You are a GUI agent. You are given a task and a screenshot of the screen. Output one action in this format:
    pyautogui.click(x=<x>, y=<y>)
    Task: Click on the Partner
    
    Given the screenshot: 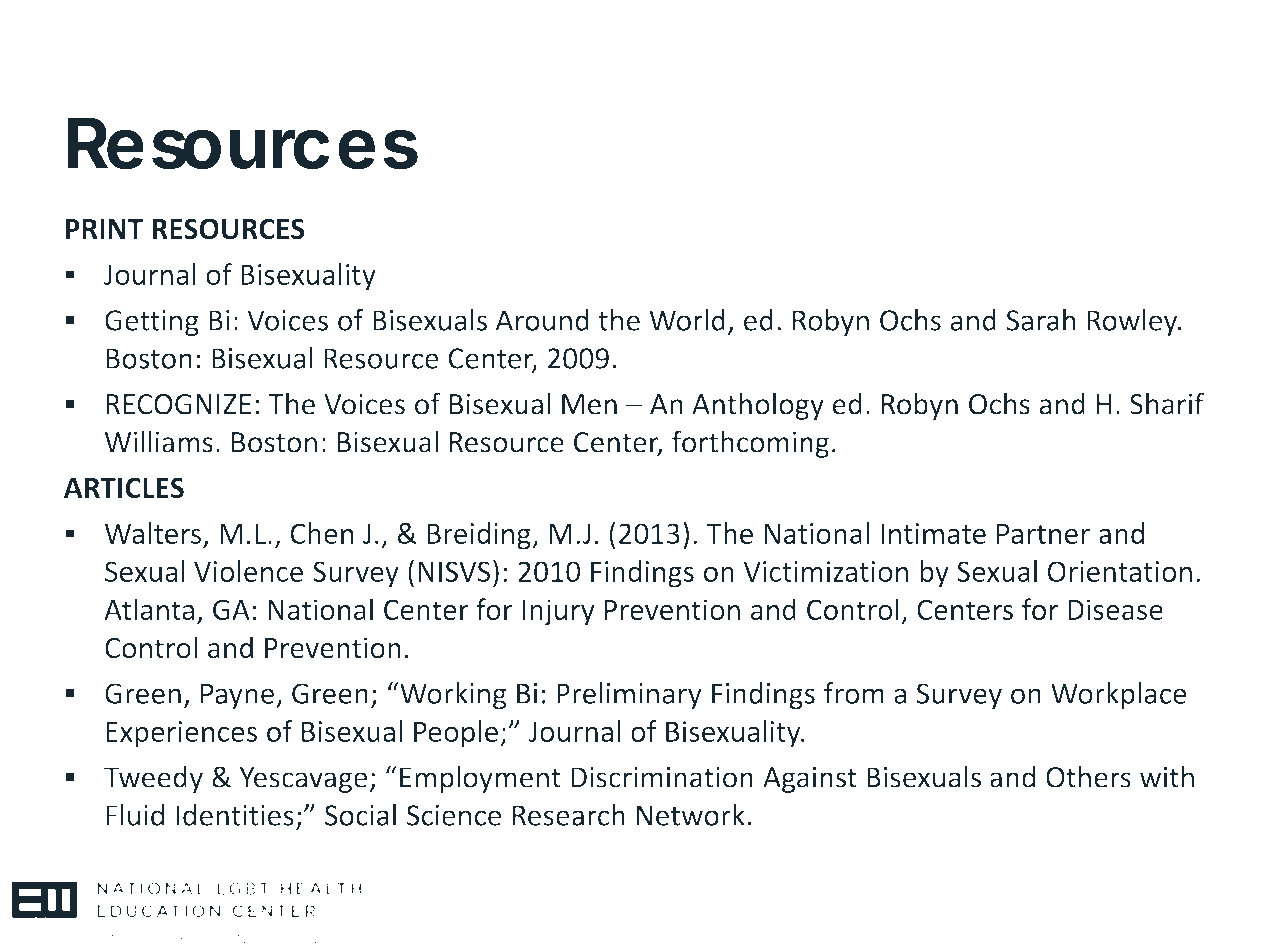 What is the action you would take?
    pyautogui.click(x=1043, y=533)
